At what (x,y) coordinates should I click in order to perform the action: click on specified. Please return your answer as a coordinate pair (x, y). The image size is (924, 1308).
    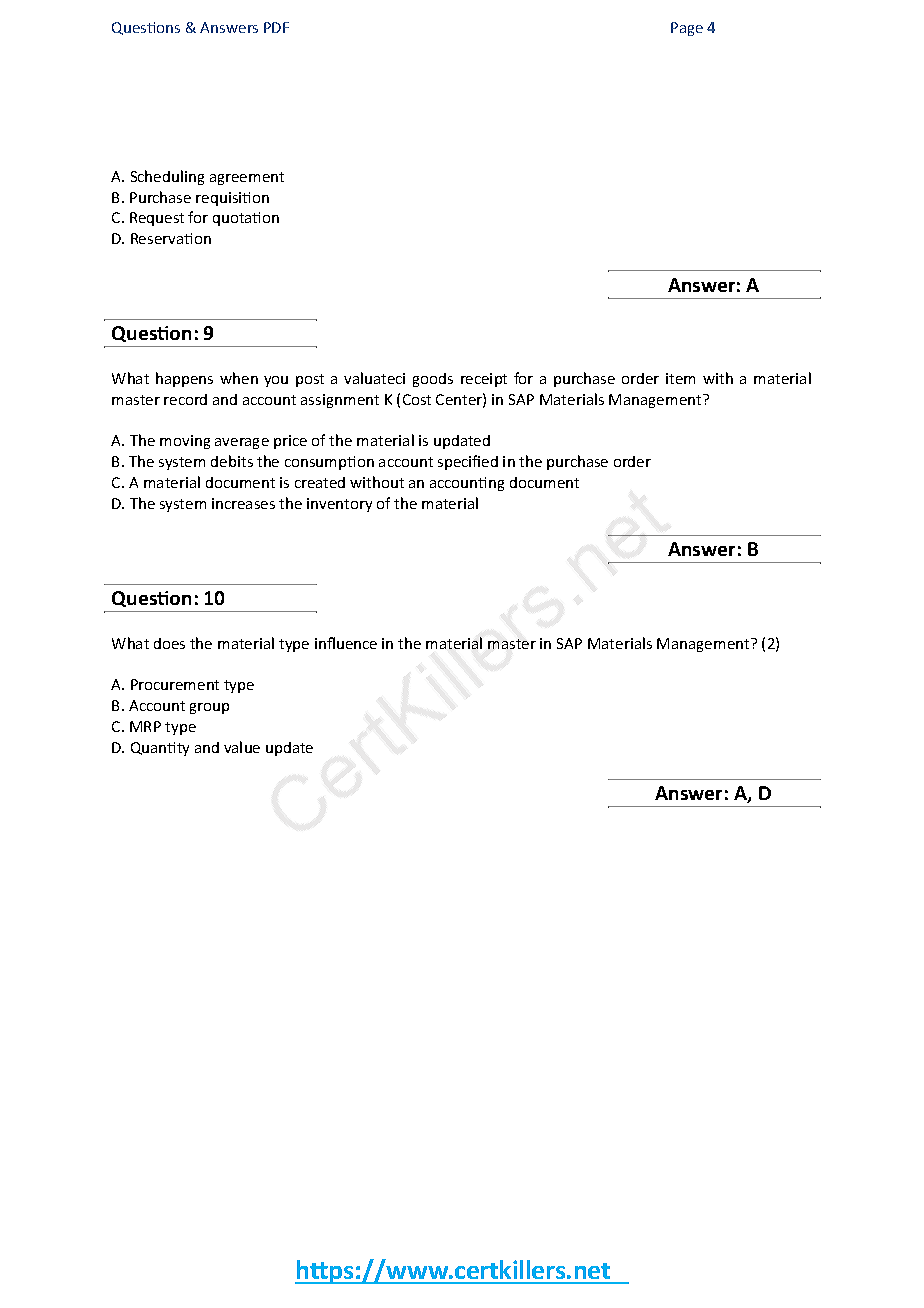
    Looking at the image, I should click on (468, 462).
